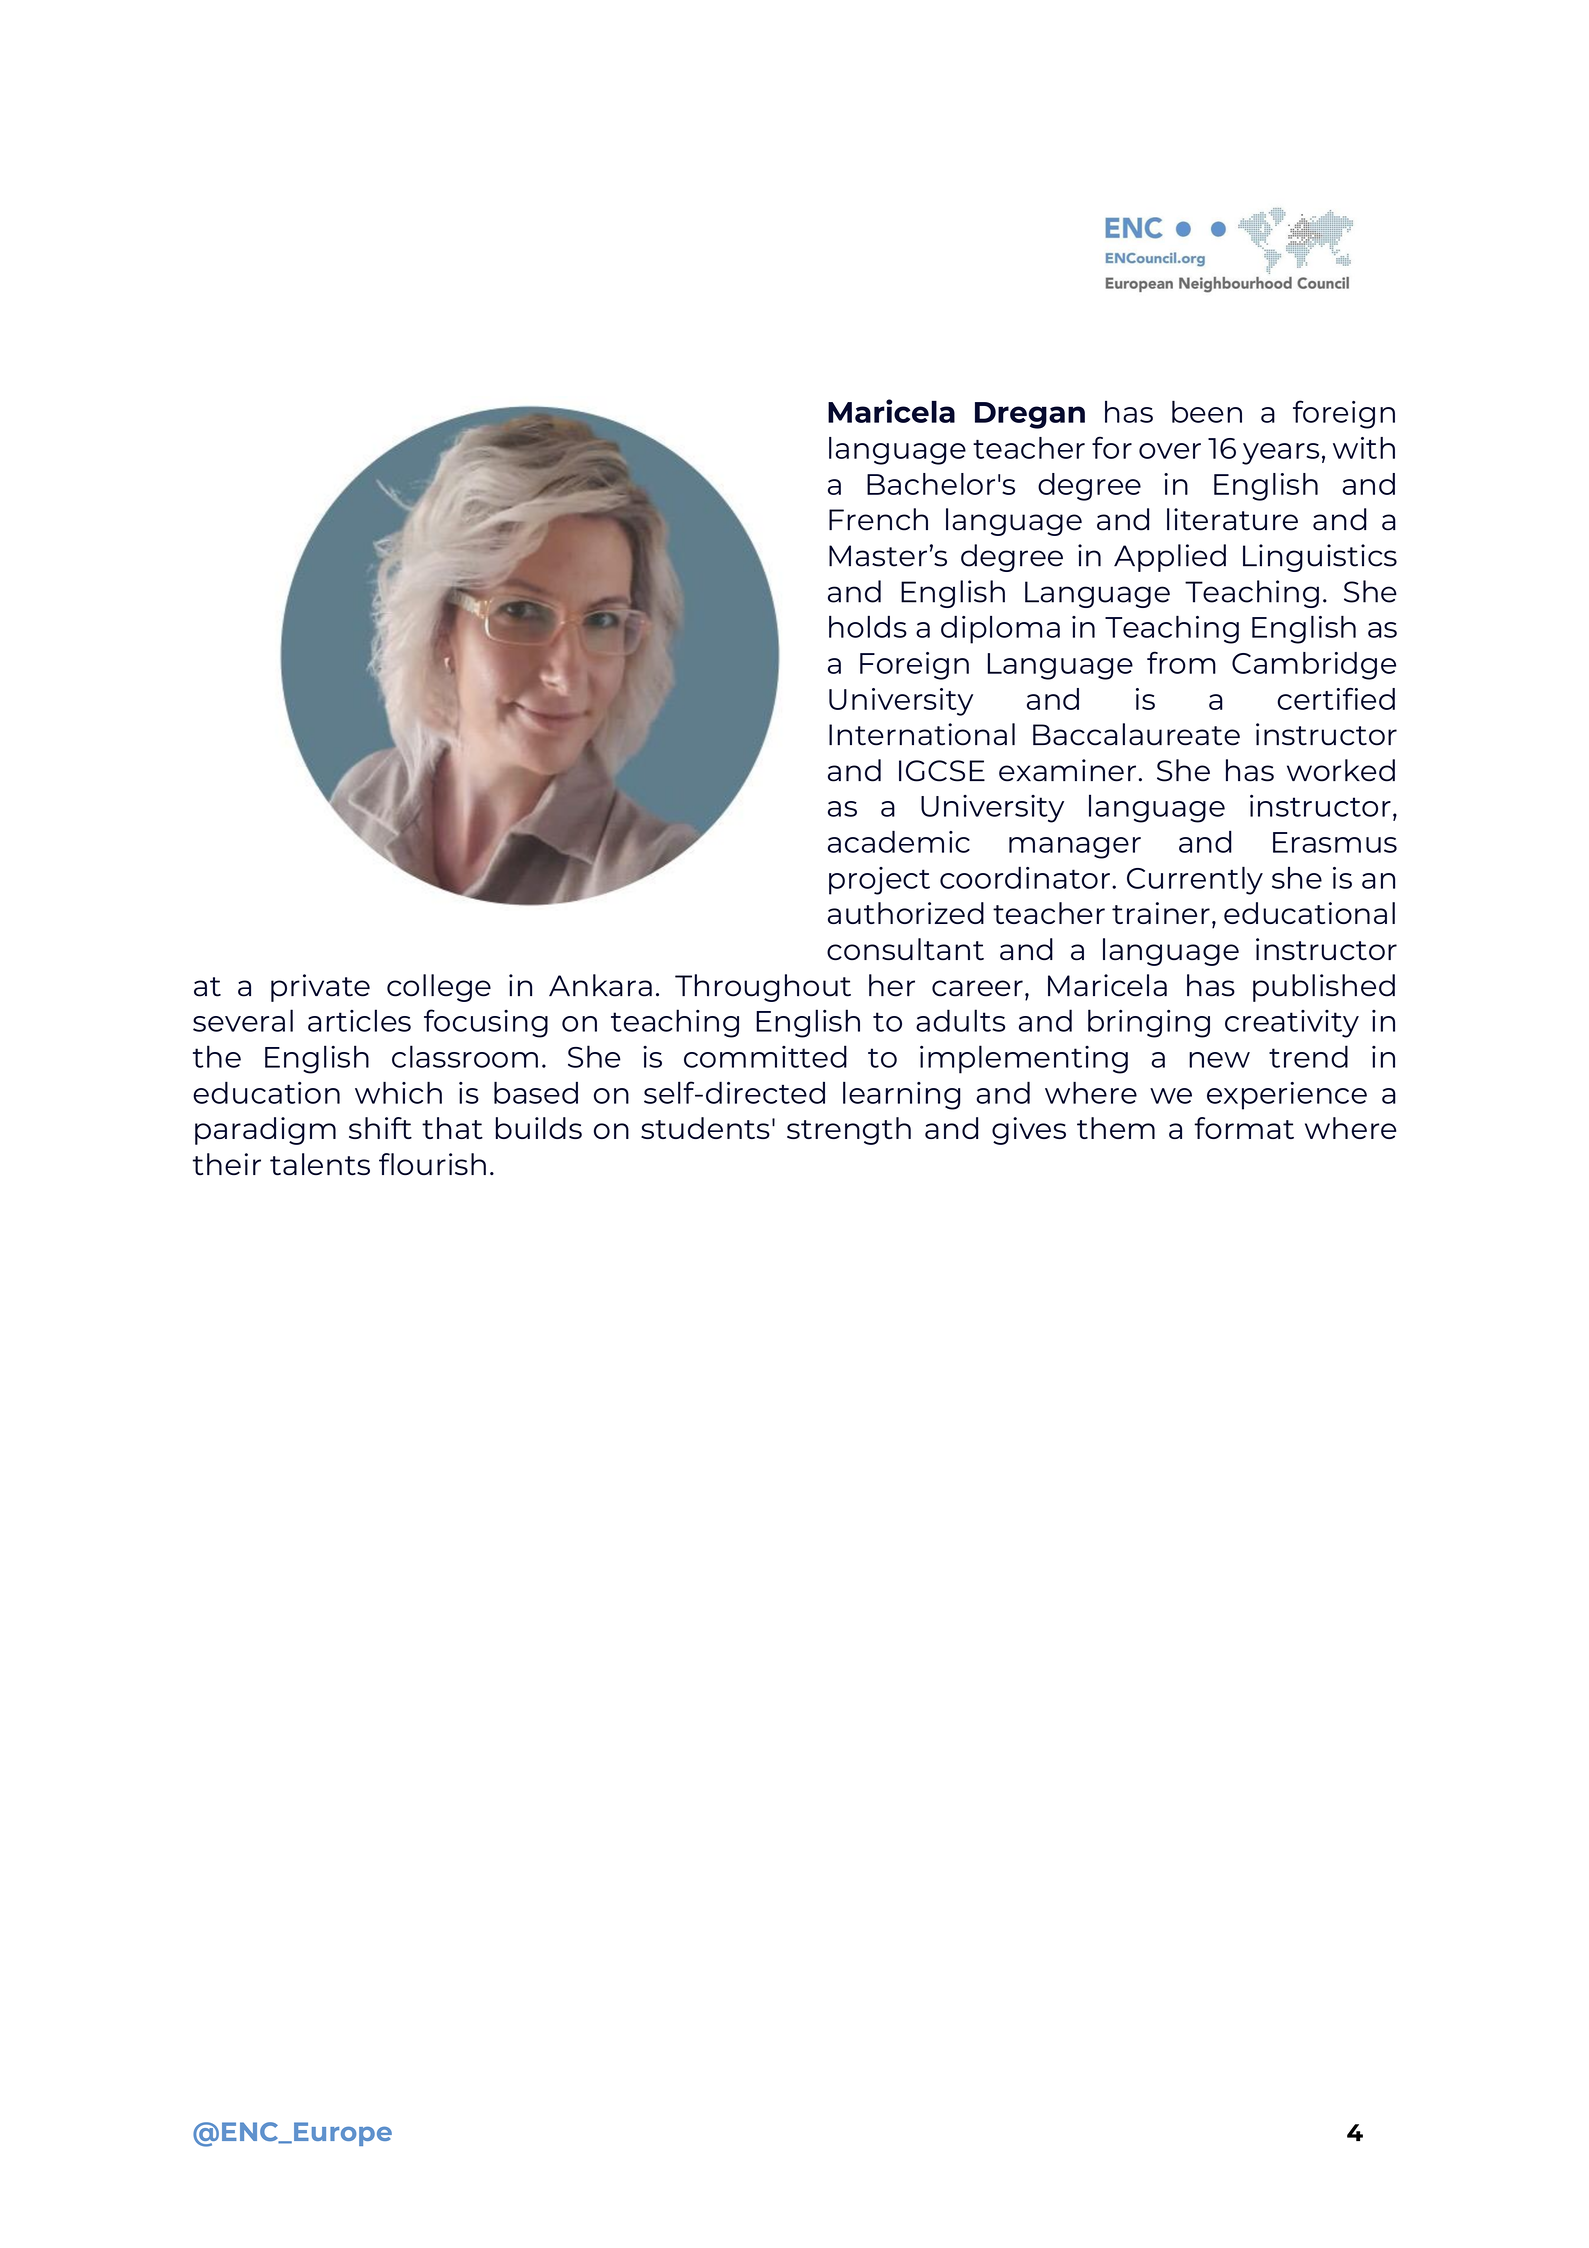 The height and width of the image is (2248, 1589). I want to click on private, so click(320, 988).
